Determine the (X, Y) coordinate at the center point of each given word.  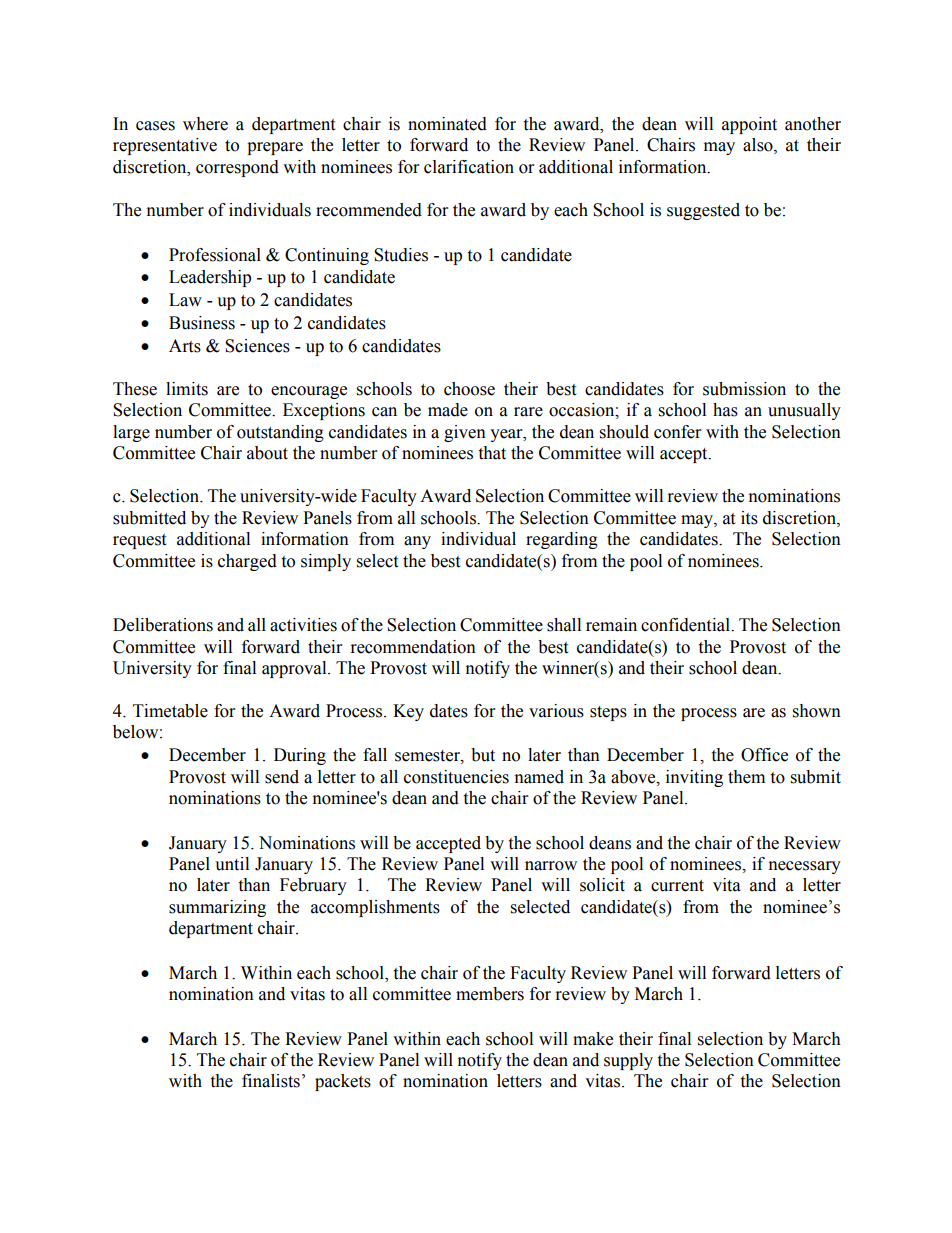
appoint (749, 125)
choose (469, 389)
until (232, 864)
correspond (237, 168)
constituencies (456, 777)
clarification (469, 167)
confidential (686, 625)
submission (744, 389)
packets (343, 1082)
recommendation (413, 647)
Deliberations (163, 625)
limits (187, 389)
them (746, 777)
